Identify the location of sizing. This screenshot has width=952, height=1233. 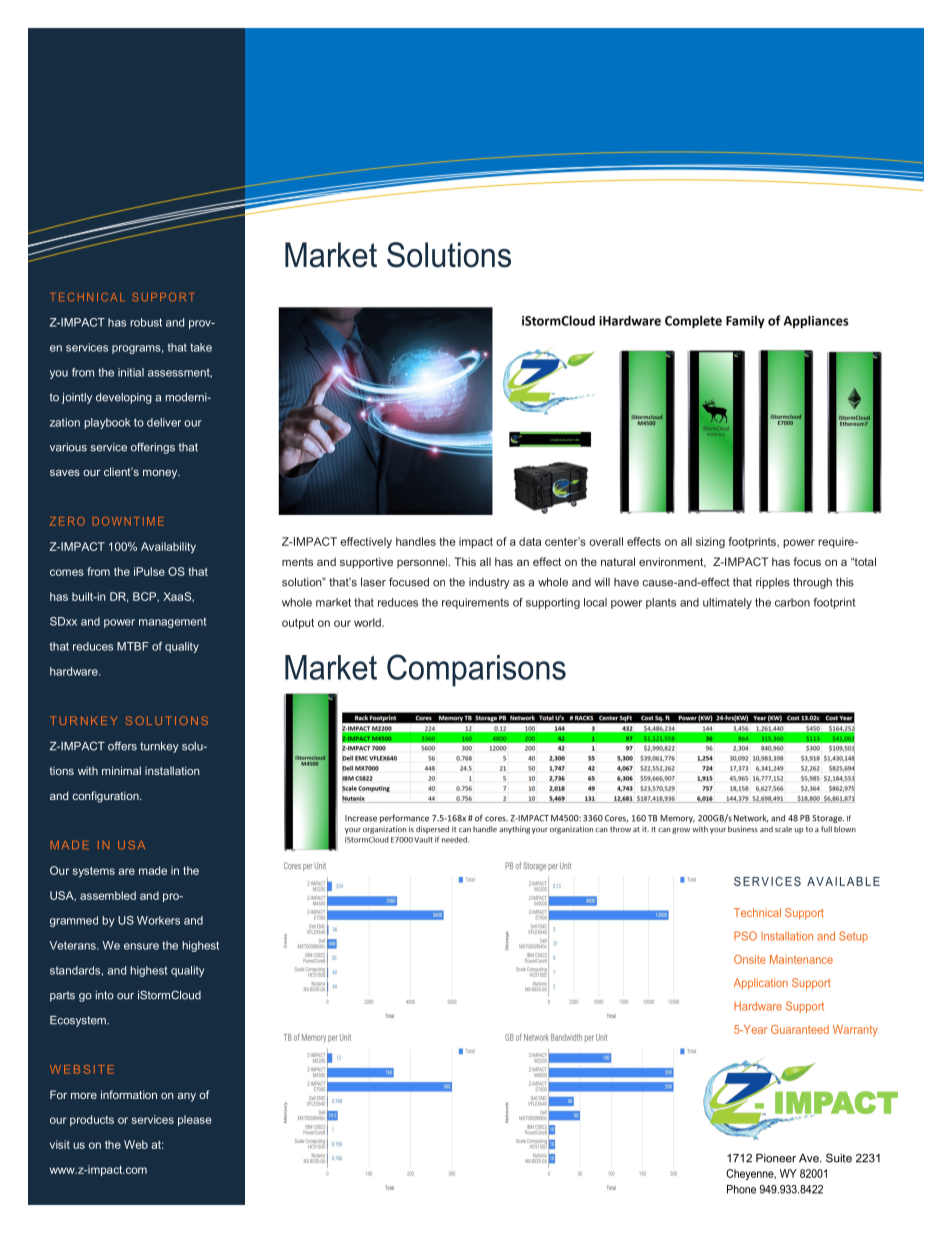
(710, 542).
